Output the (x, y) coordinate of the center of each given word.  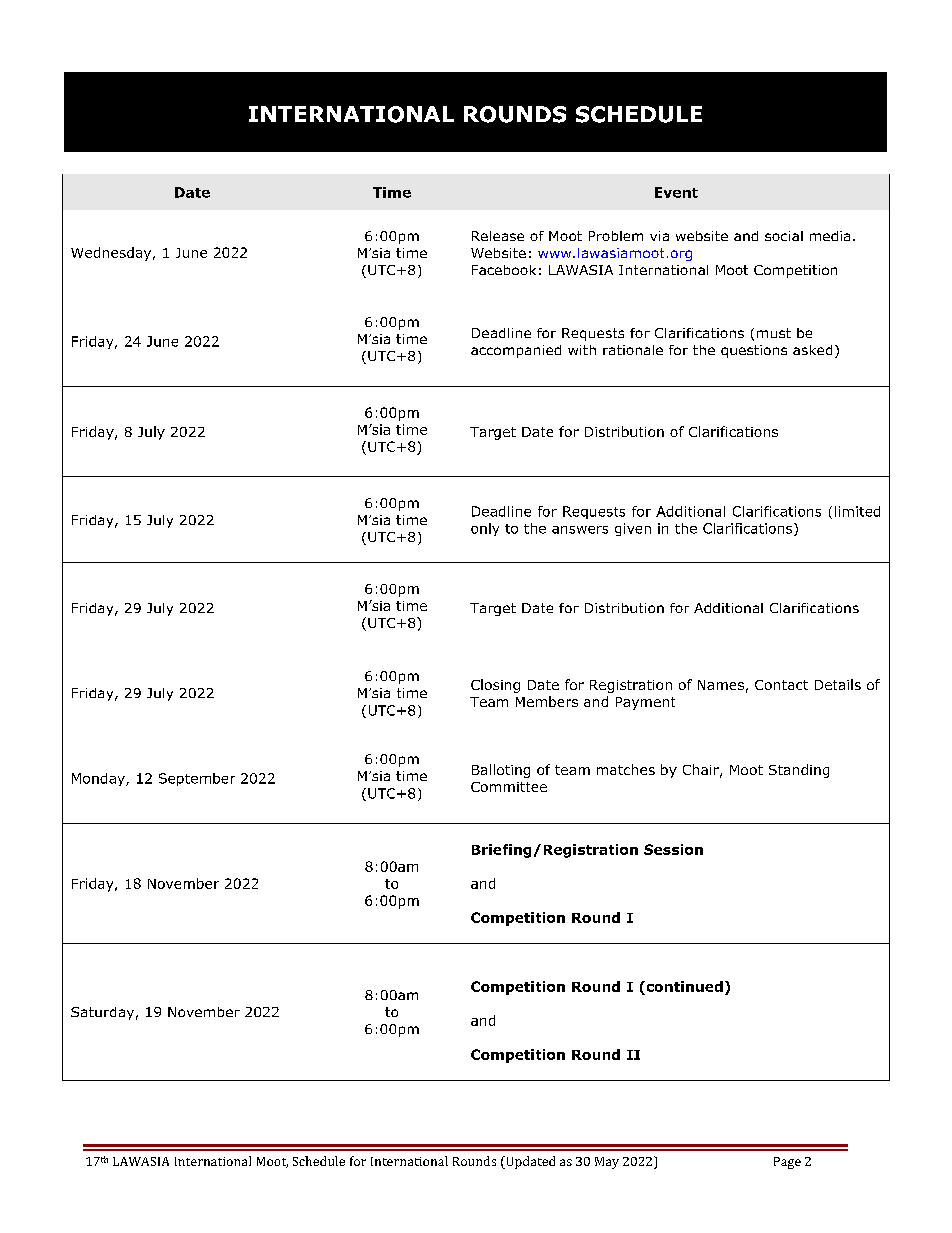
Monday (99, 779)
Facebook (504, 270)
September (197, 779)
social (784, 236)
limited (857, 511)
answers (580, 530)
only (485, 529)
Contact (781, 685)
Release (498, 236)
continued (683, 986)
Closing (495, 686)
